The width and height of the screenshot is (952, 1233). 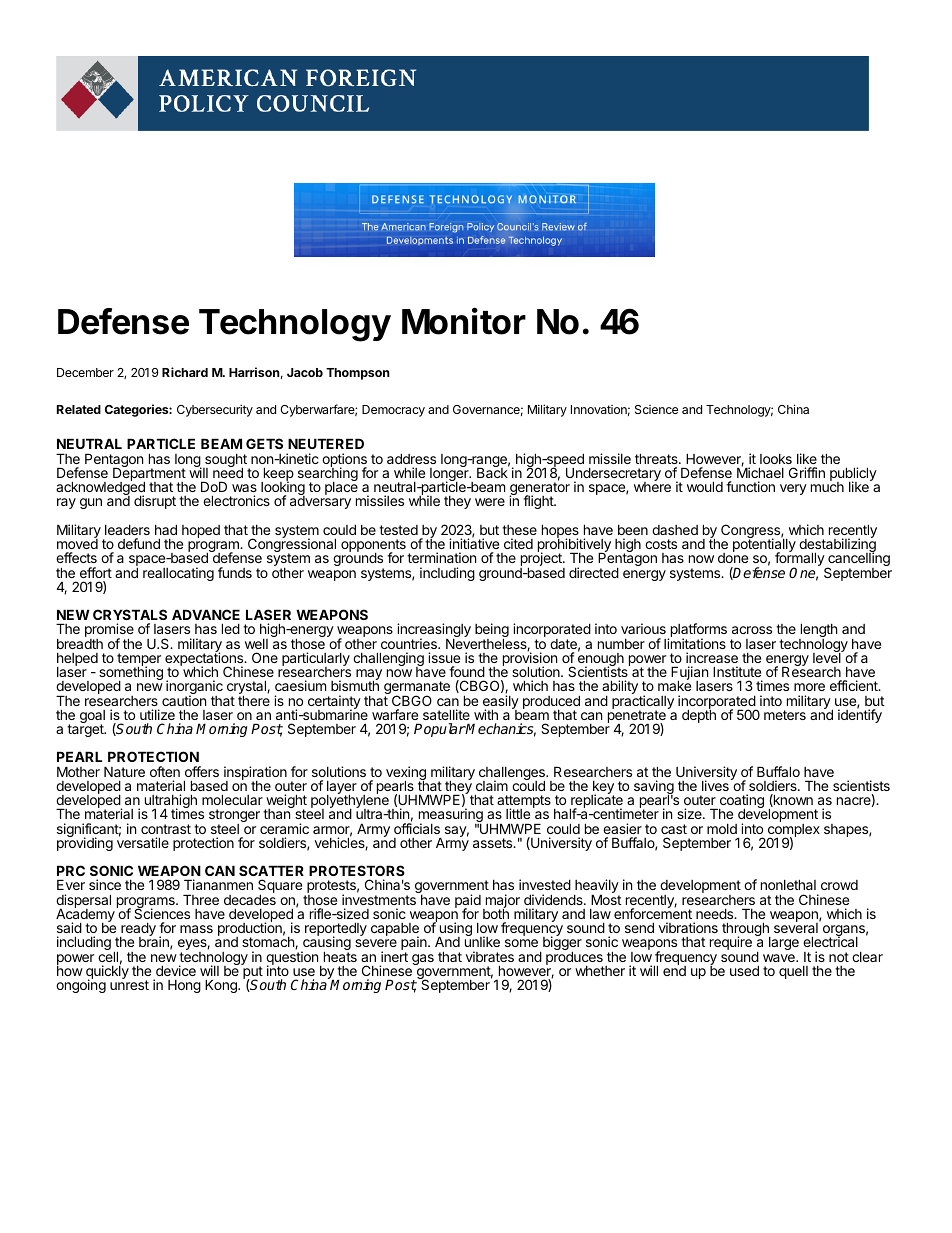 What do you see at coordinates (737, 671) in the screenshot?
I see `Institute` at bounding box center [737, 671].
